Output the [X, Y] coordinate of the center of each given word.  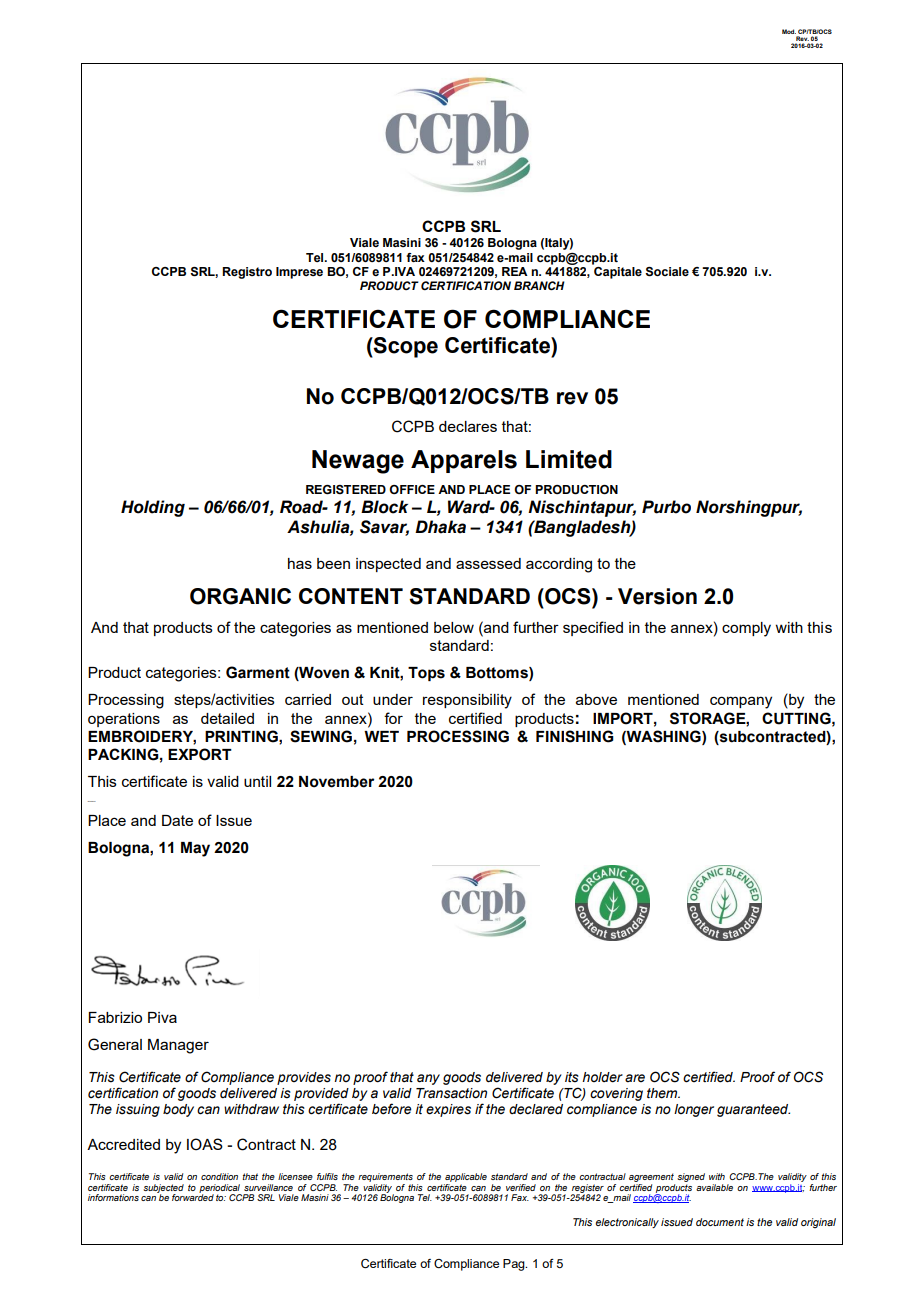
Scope [405, 347]
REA [515, 271]
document [720, 1222]
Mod [789, 31]
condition [219, 1176]
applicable [466, 1177]
